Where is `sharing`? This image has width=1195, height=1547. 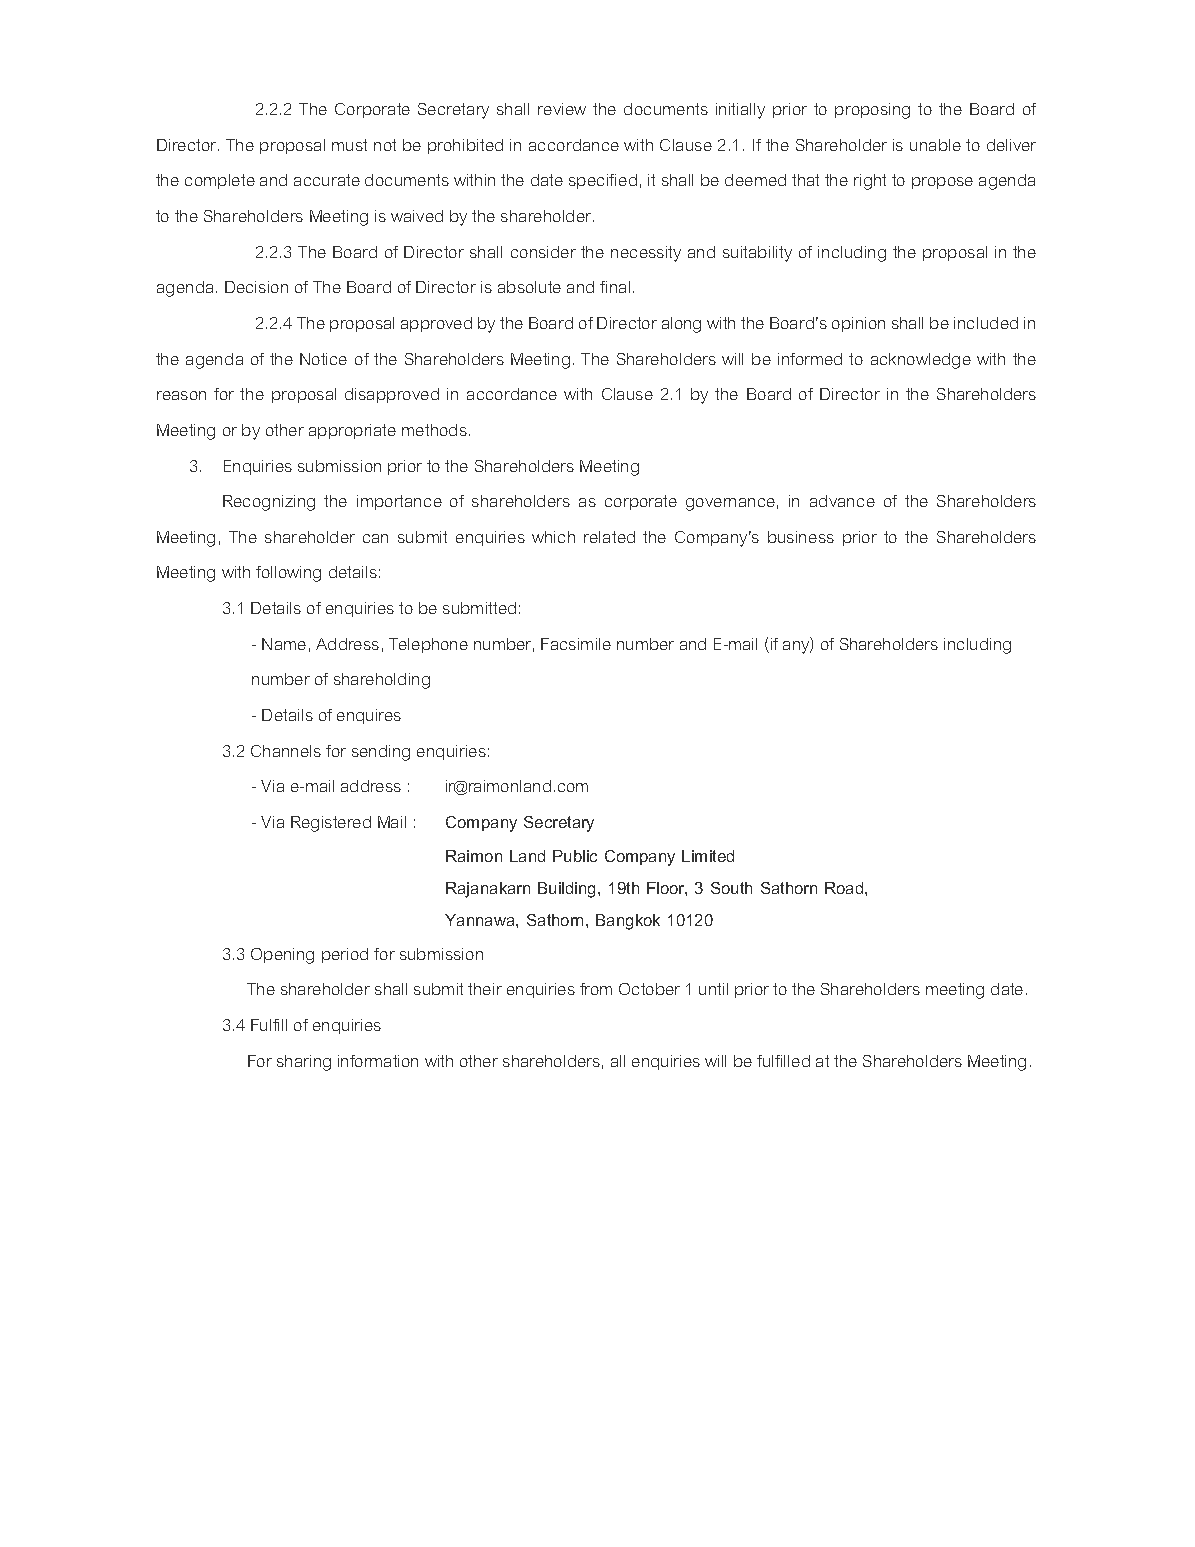
sharing is located at coordinates (304, 1063).
